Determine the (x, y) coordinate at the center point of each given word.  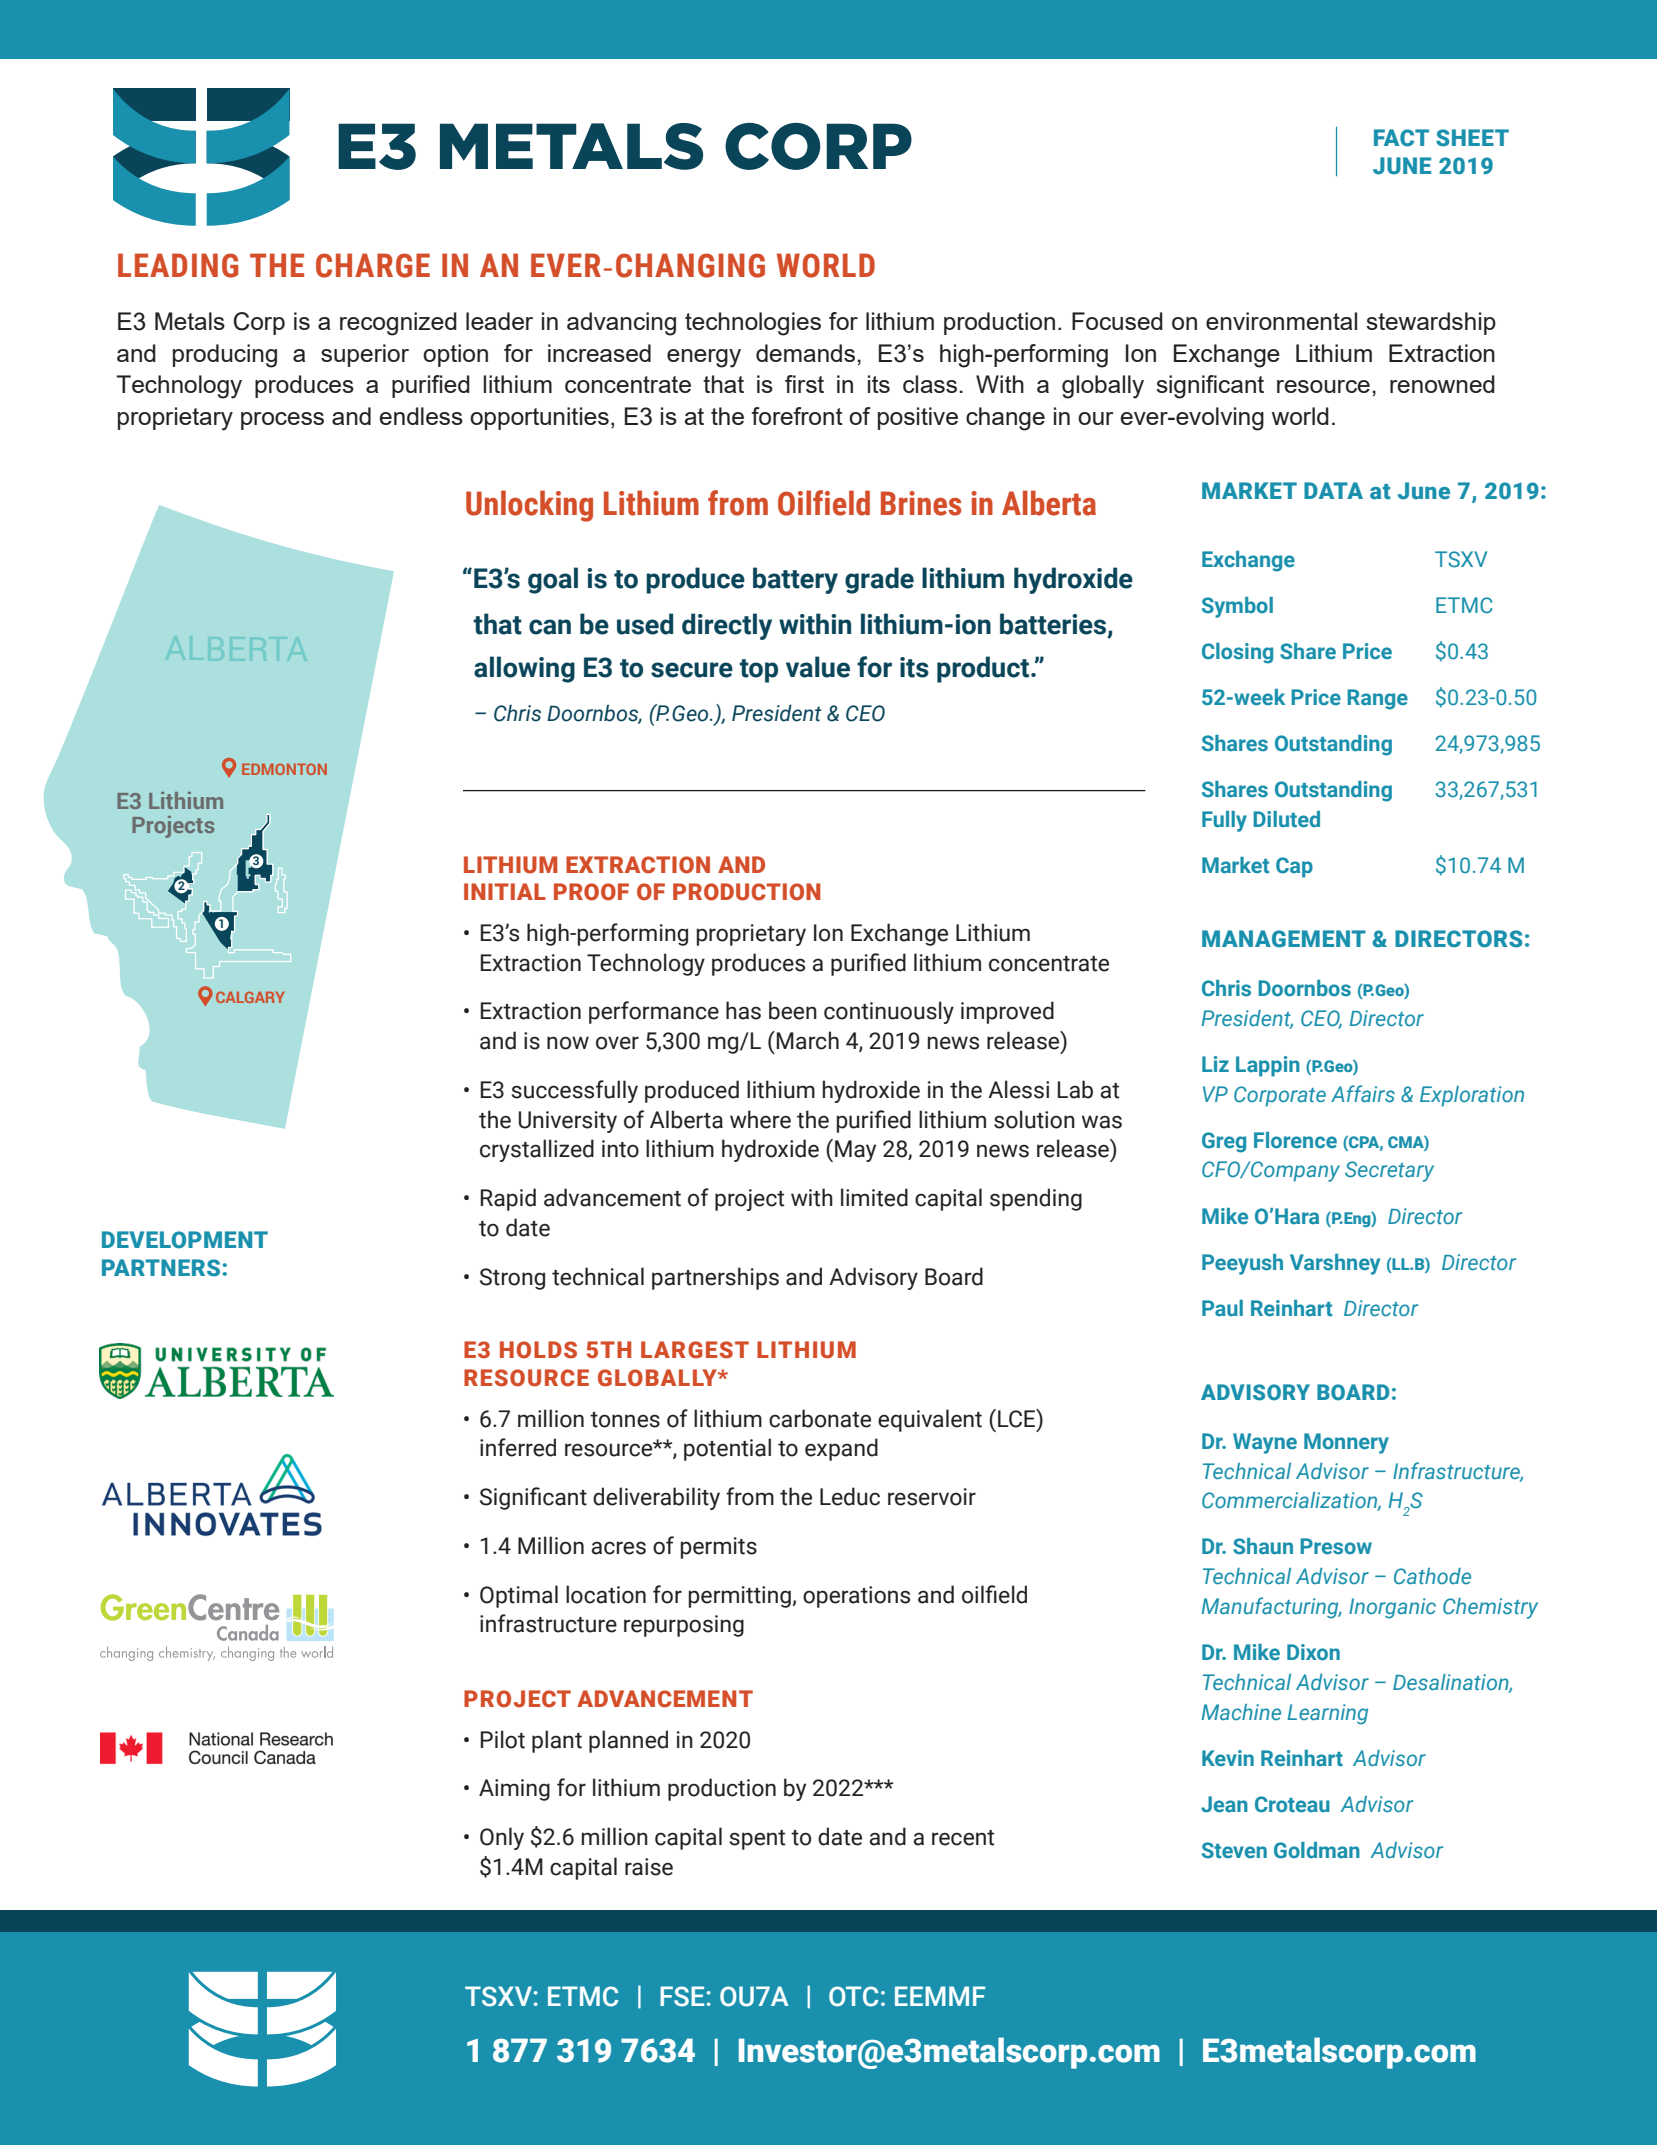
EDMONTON (284, 769)
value (818, 667)
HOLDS (538, 1350)
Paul (1222, 1308)
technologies (753, 324)
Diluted (1286, 819)
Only (502, 1838)
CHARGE (373, 265)
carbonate (820, 1418)
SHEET (1472, 138)
